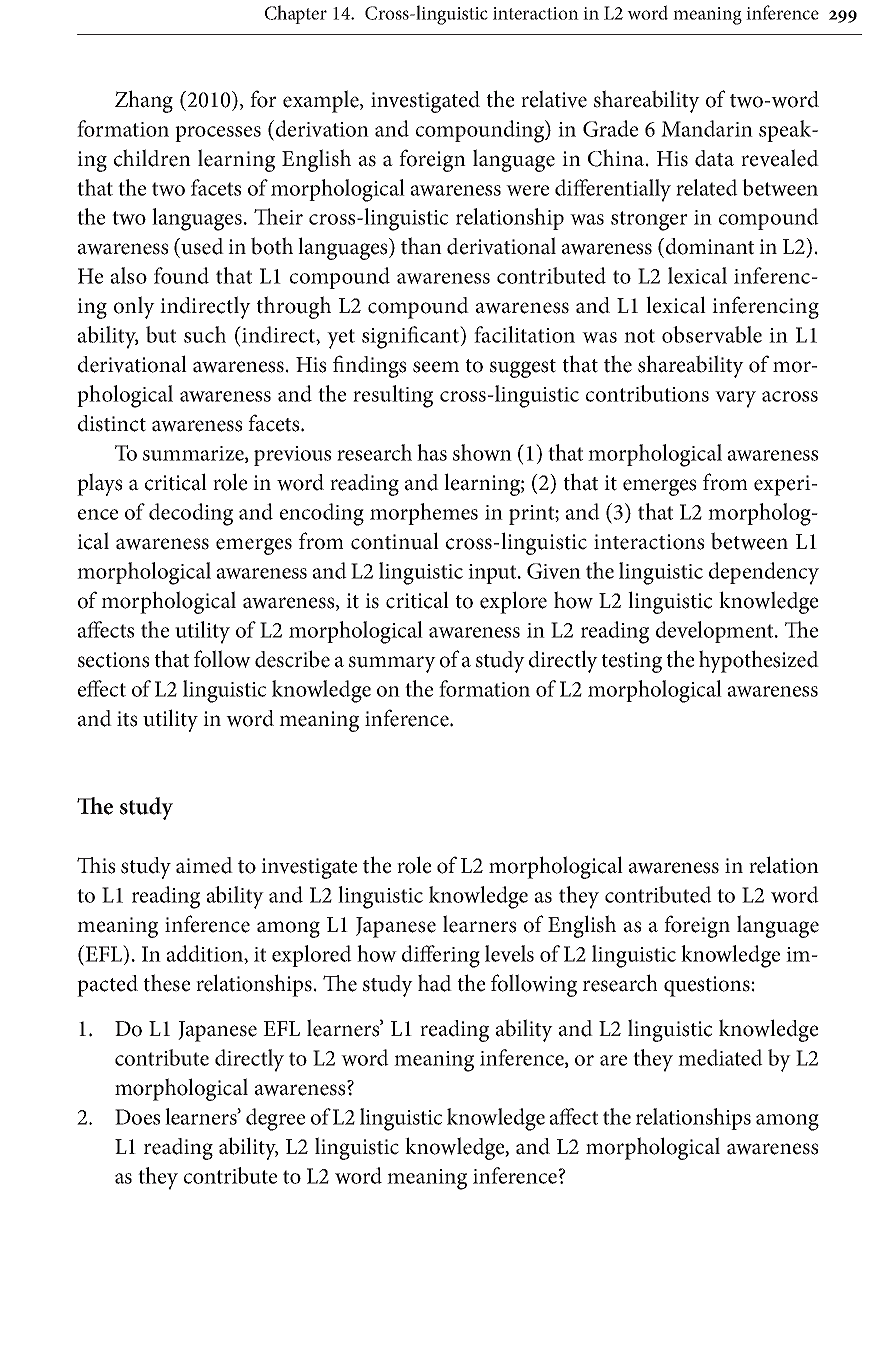 This screenshot has height=1349, width=896. I want to click on Does, so click(137, 1117).
